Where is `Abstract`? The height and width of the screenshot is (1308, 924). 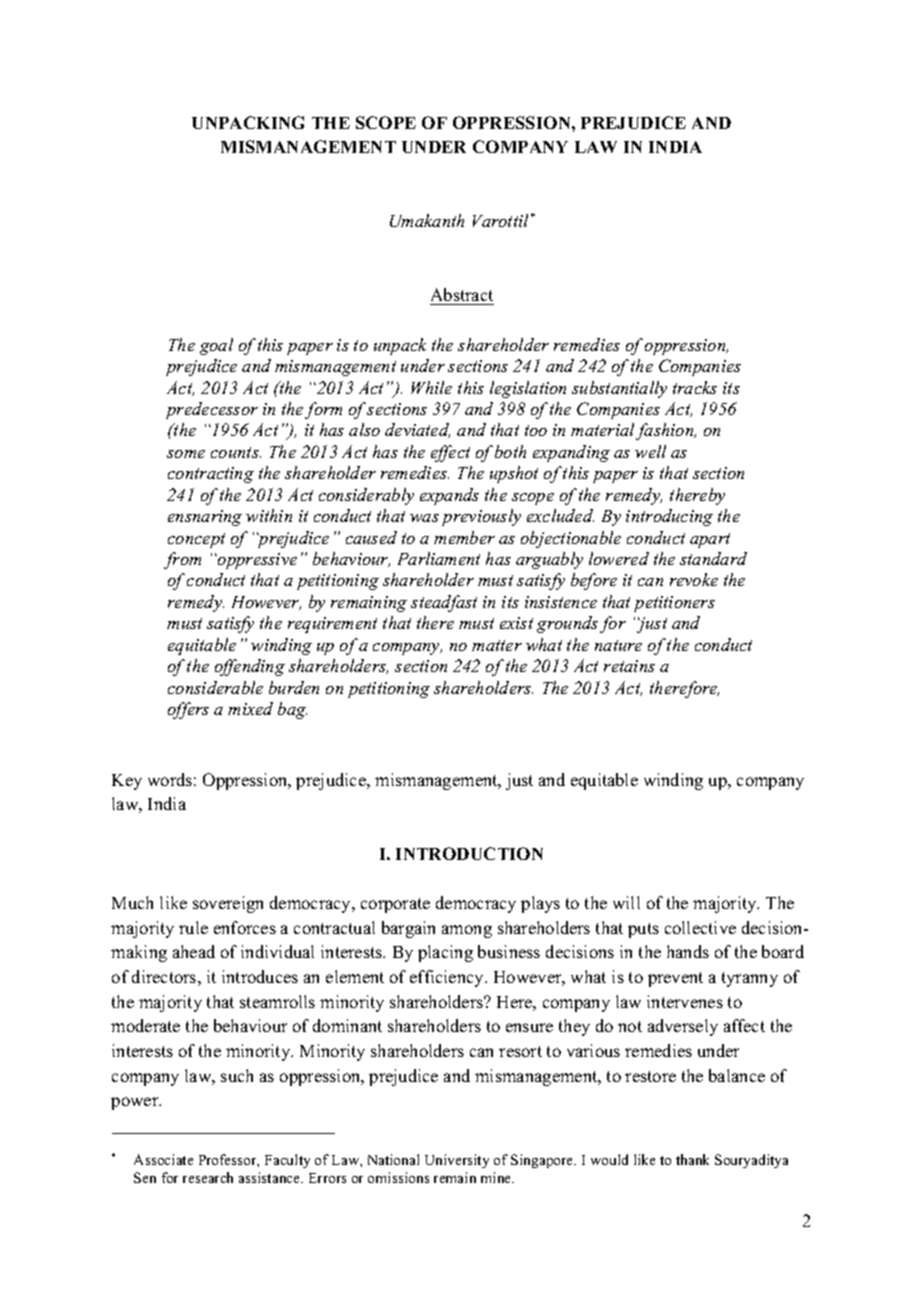 Abstract is located at coordinates (462, 296).
